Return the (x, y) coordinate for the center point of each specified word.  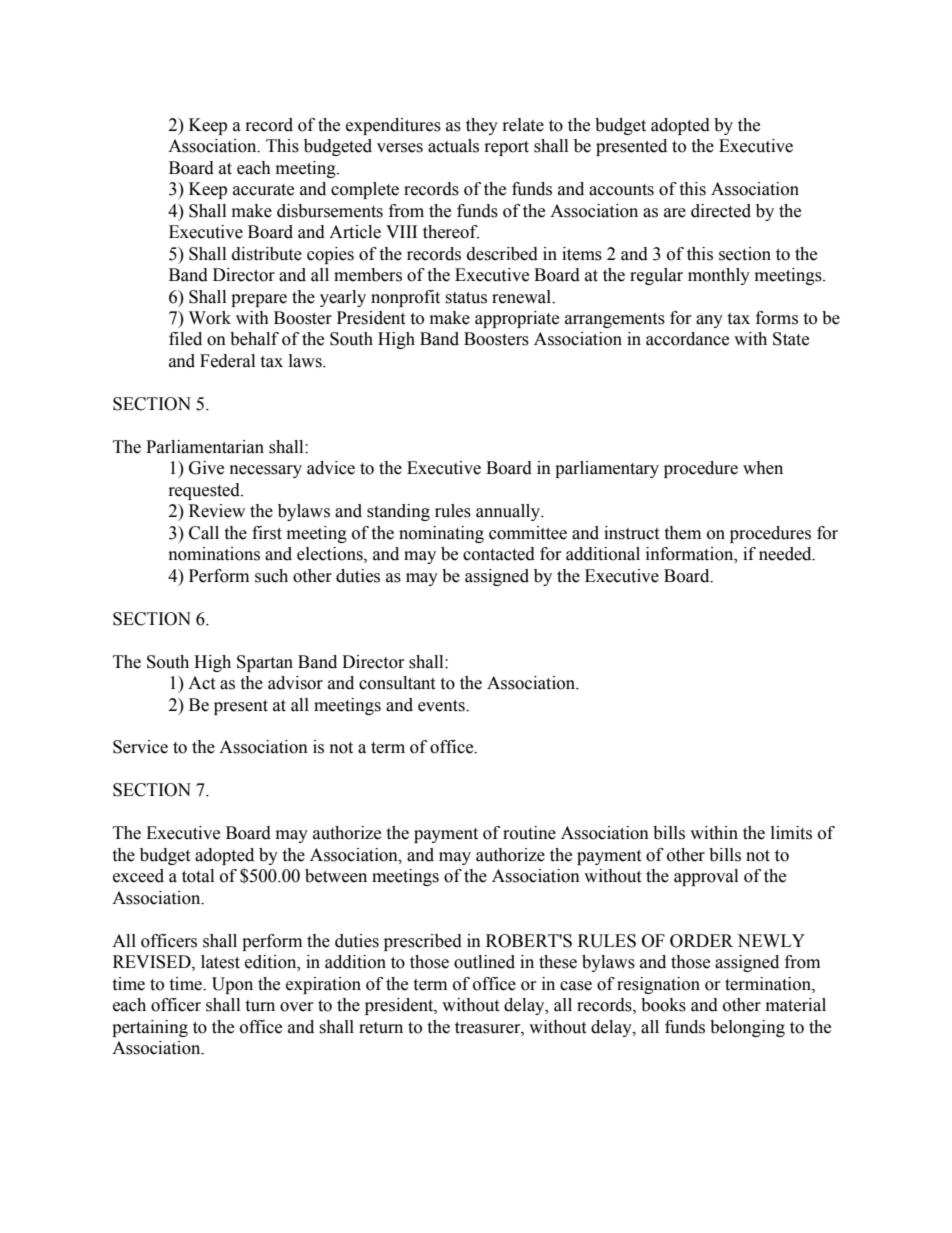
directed (721, 211)
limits (791, 833)
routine (529, 833)
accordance (687, 339)
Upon (232, 985)
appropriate (517, 319)
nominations (214, 554)
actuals (453, 146)
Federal (227, 361)
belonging (747, 1028)
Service (140, 747)
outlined (484, 962)
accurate (263, 190)
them (682, 533)
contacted (499, 554)
